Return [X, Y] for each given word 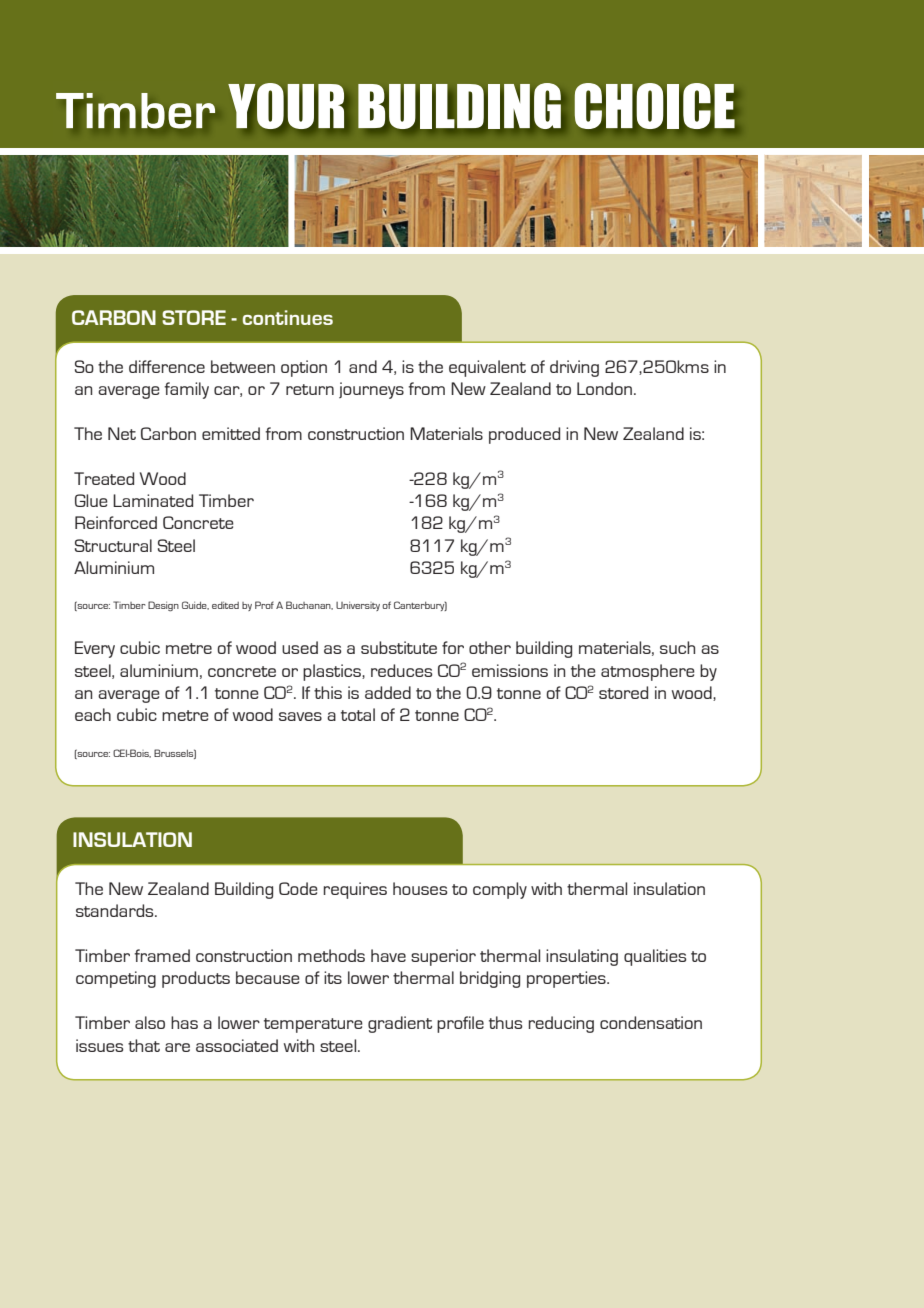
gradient [400, 1024]
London [604, 388]
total [358, 714]
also [150, 1022]
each [93, 714]
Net [122, 433]
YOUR [286, 106]
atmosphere [648, 672]
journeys [371, 390]
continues [288, 317]
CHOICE [655, 106]
